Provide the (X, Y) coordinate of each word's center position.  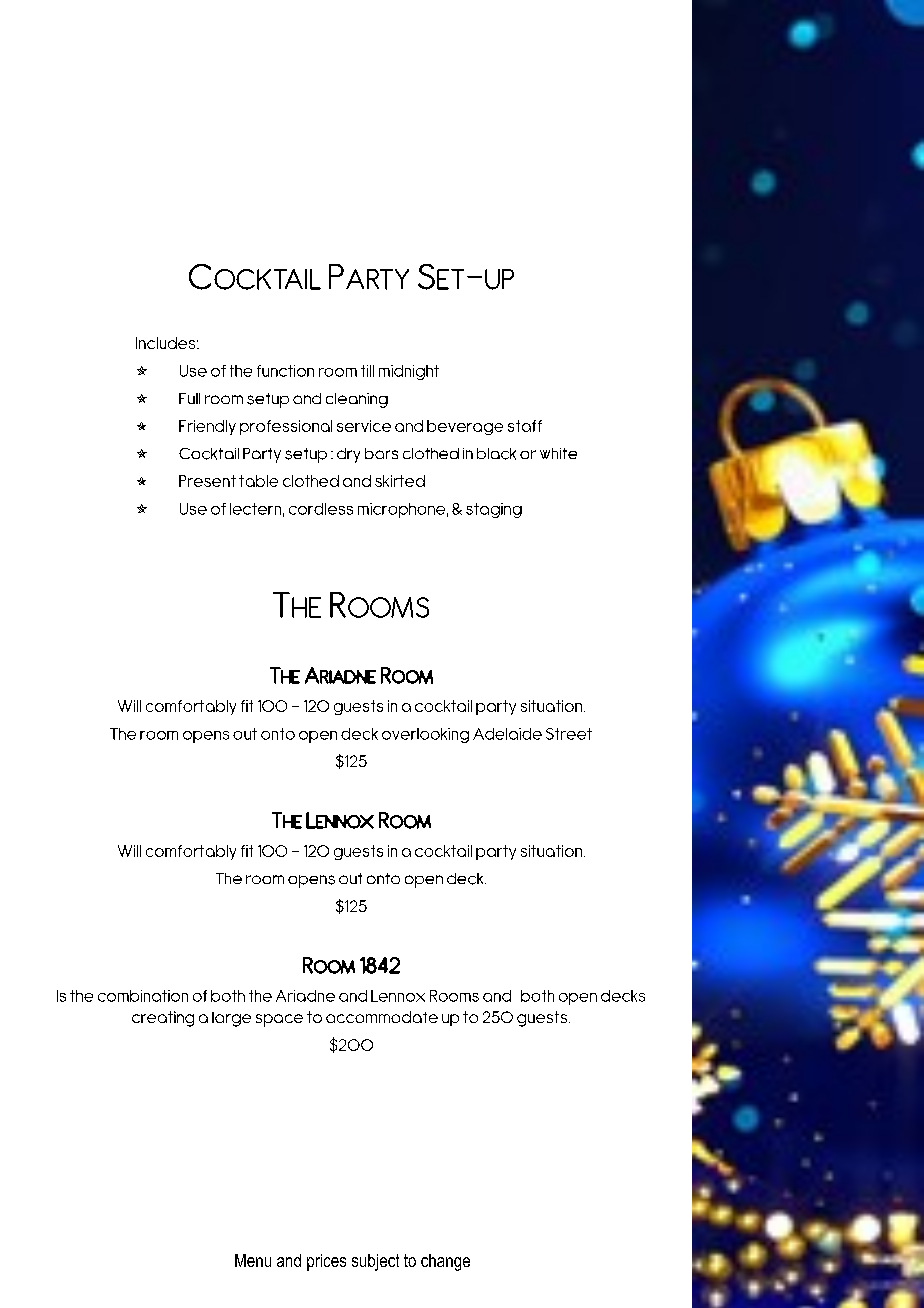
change (445, 1262)
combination (143, 996)
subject (375, 1262)
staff (525, 426)
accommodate (382, 1017)
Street (569, 734)
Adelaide (507, 734)
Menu (253, 1260)
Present (207, 481)
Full (189, 398)
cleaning (357, 400)
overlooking (425, 735)
